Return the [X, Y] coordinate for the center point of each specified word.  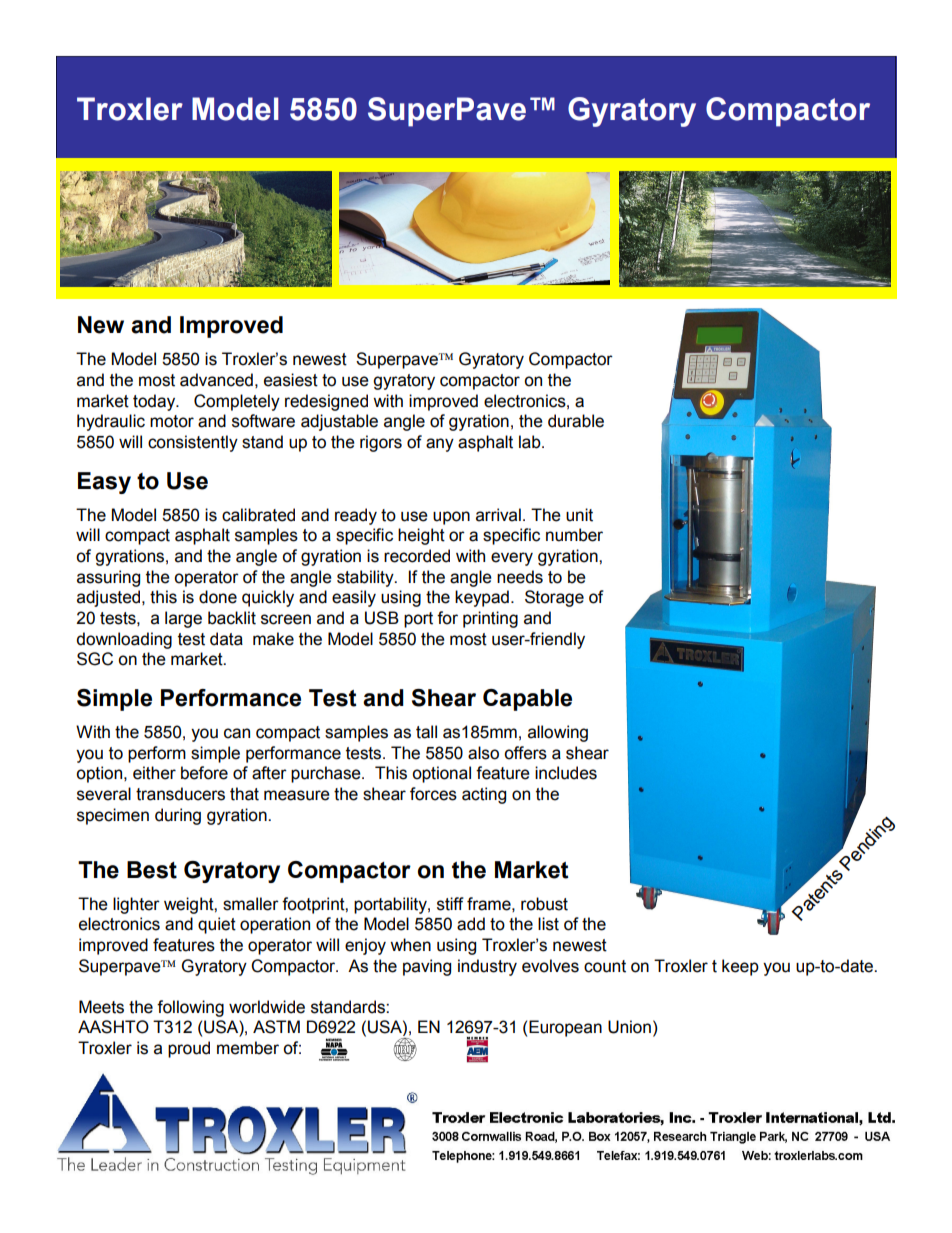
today [155, 402]
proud [189, 1049]
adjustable [339, 422]
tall [426, 732]
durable [576, 421]
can [237, 733]
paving [427, 967]
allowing [558, 733]
